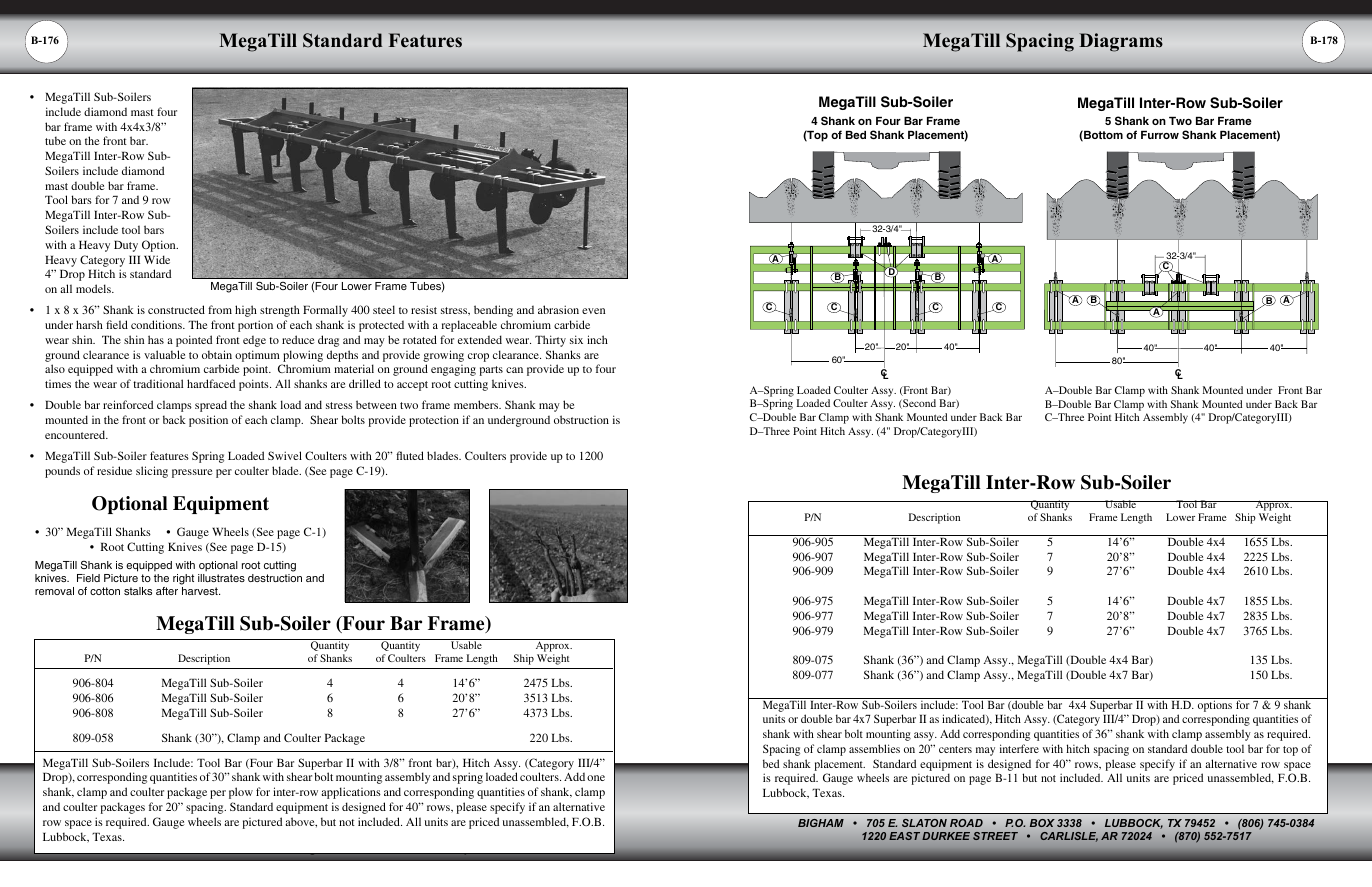 This document has width=1372, height=887. Describe the element at coordinates (593, 311) in the document. I see `even` at that location.
